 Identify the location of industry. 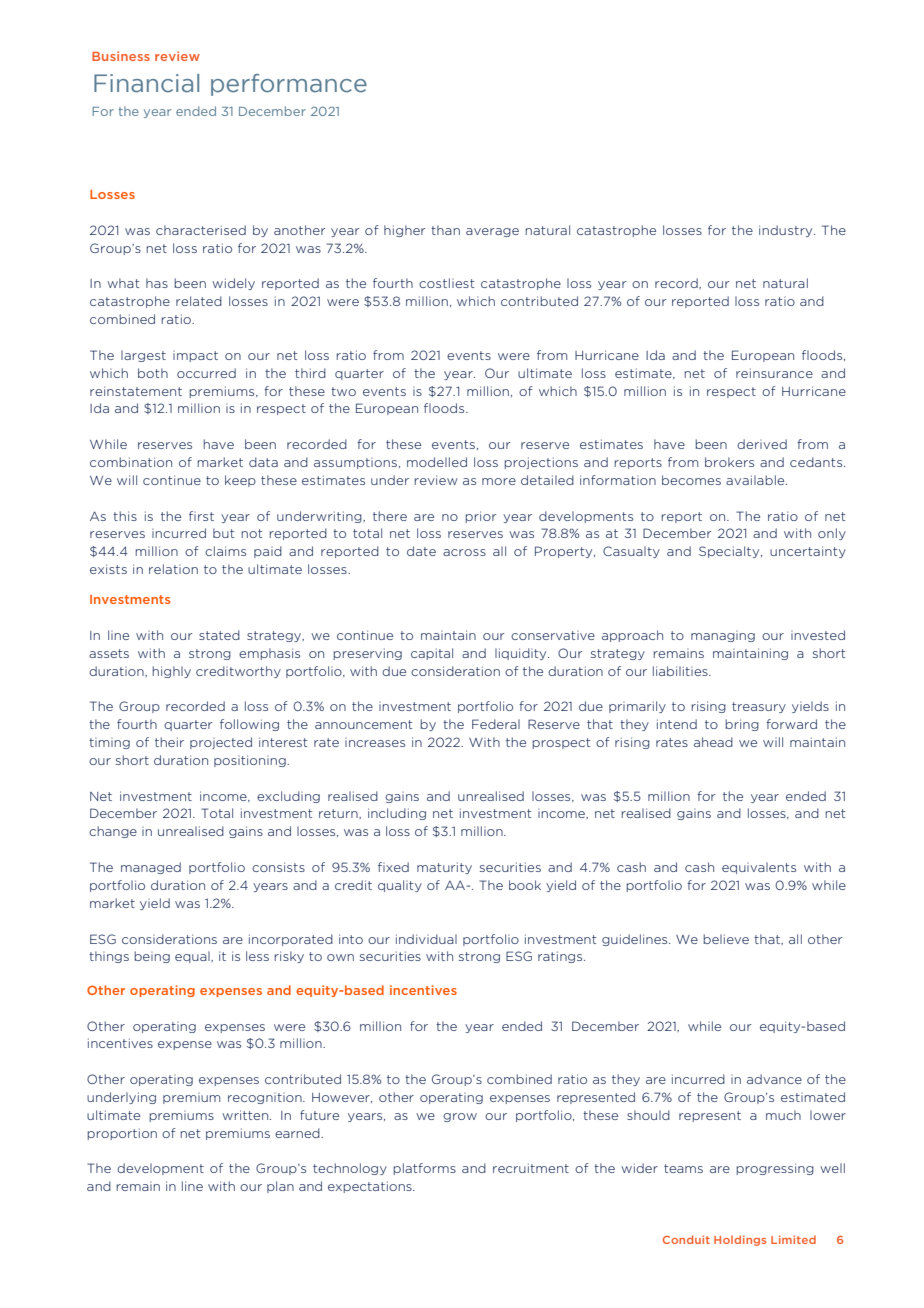
(787, 231).
